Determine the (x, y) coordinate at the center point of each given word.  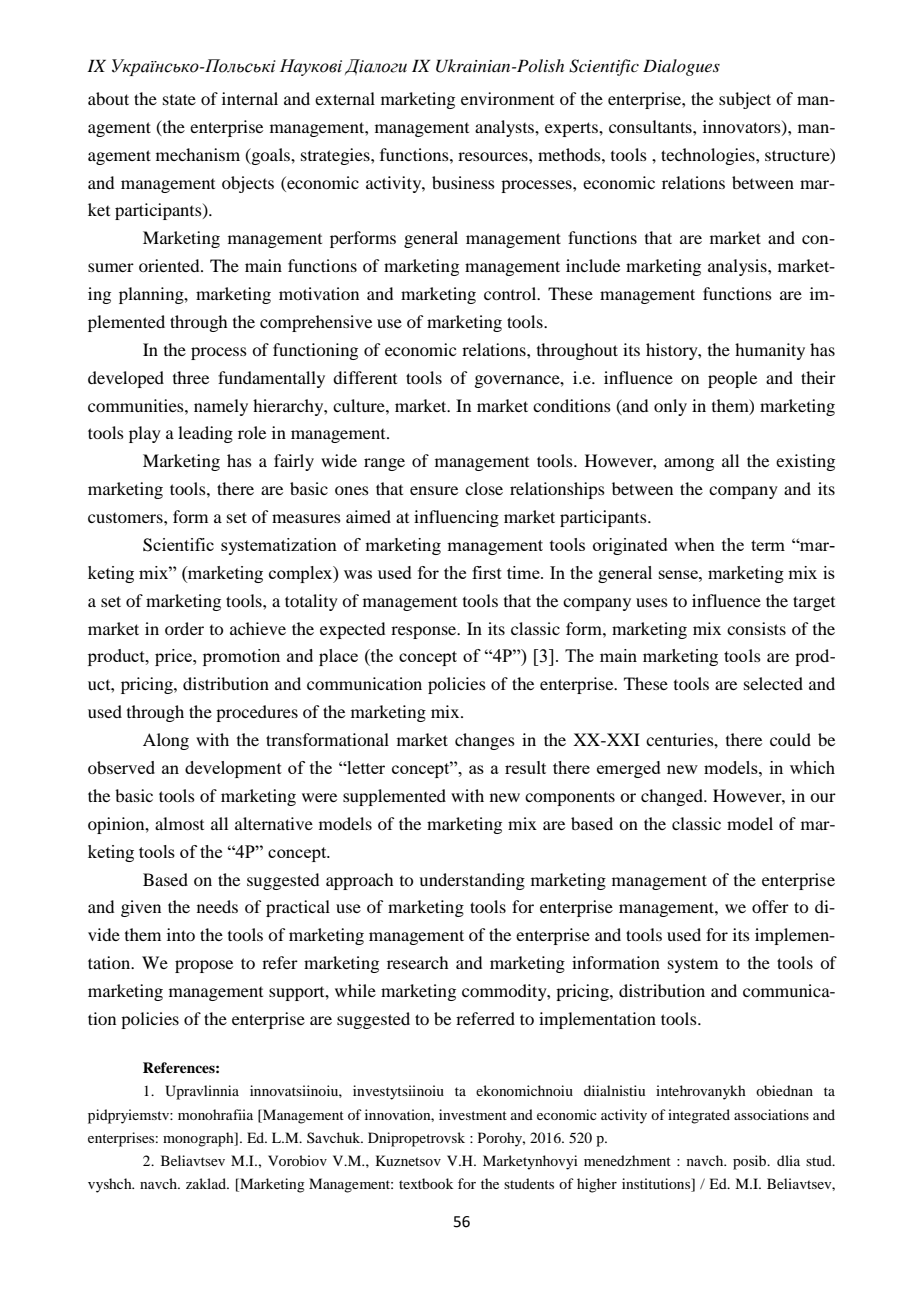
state (179, 99)
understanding (472, 881)
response (425, 632)
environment (507, 98)
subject (745, 100)
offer (770, 906)
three (191, 377)
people (732, 379)
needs (217, 906)
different (365, 377)
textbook (426, 1183)
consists (756, 628)
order (184, 628)
